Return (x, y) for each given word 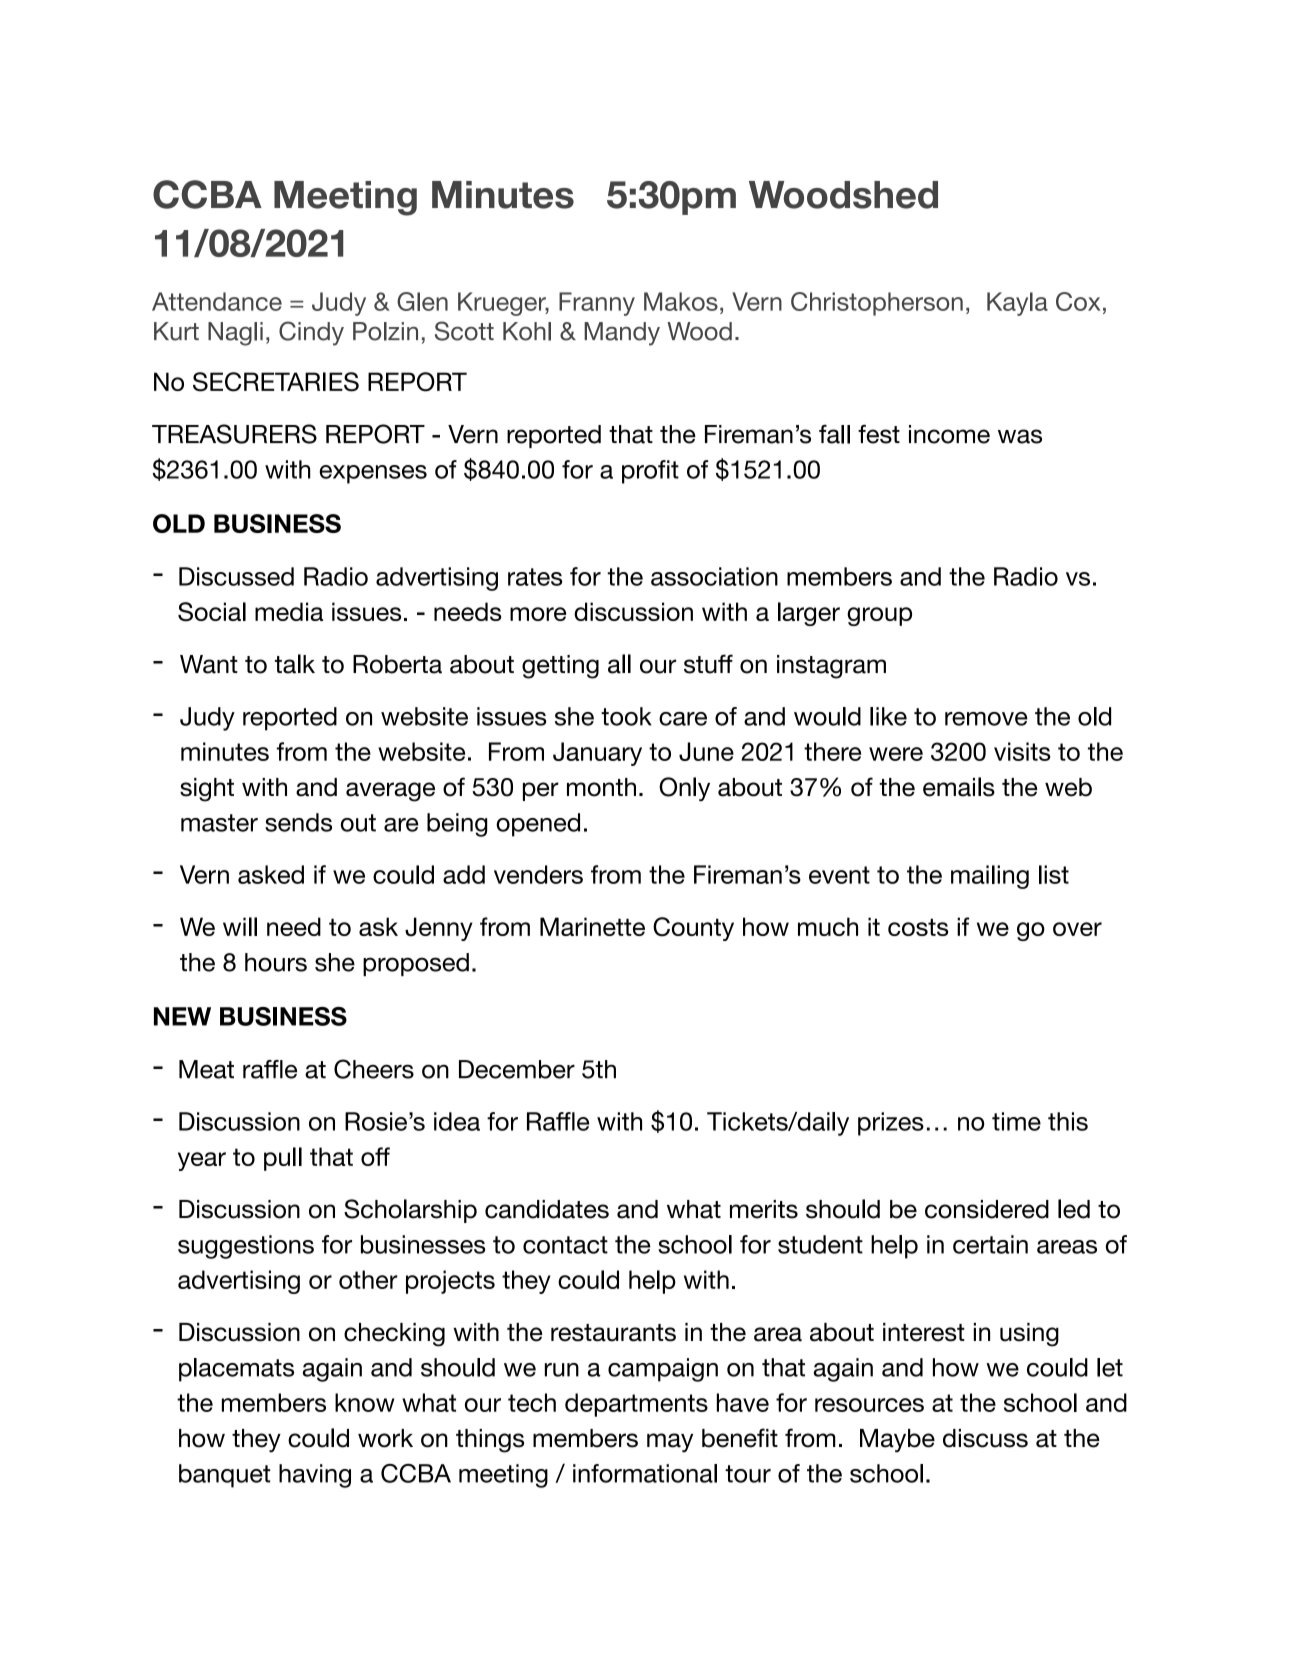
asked (271, 874)
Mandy (622, 334)
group (879, 616)
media (289, 611)
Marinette (592, 926)
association (714, 576)
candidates (547, 1209)
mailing (990, 877)
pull (283, 1159)
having (315, 1476)
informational (645, 1473)
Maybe (897, 1441)
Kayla (1017, 304)
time (1016, 1121)
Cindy (311, 333)
